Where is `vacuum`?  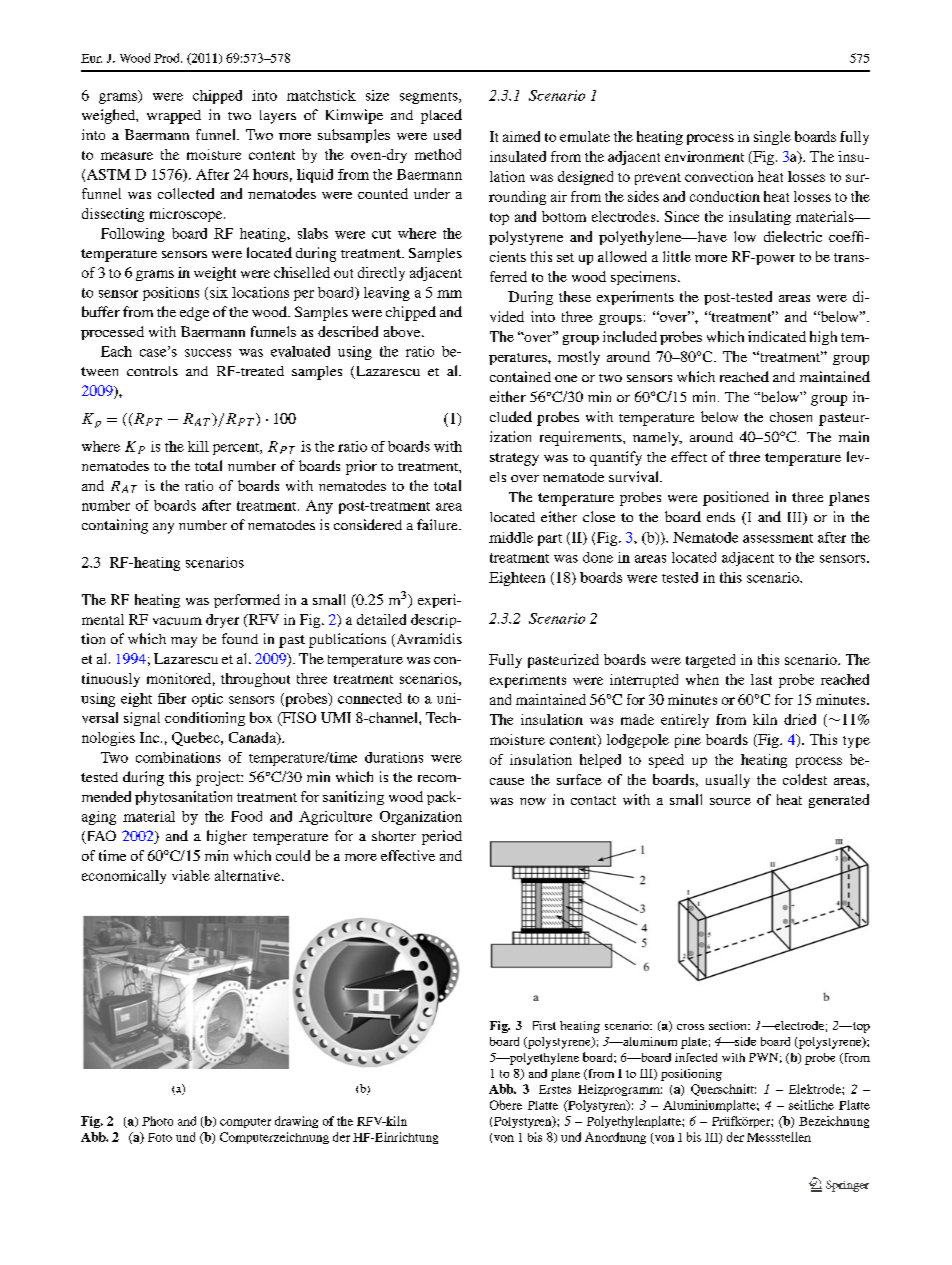
vacuum is located at coordinates (177, 621).
